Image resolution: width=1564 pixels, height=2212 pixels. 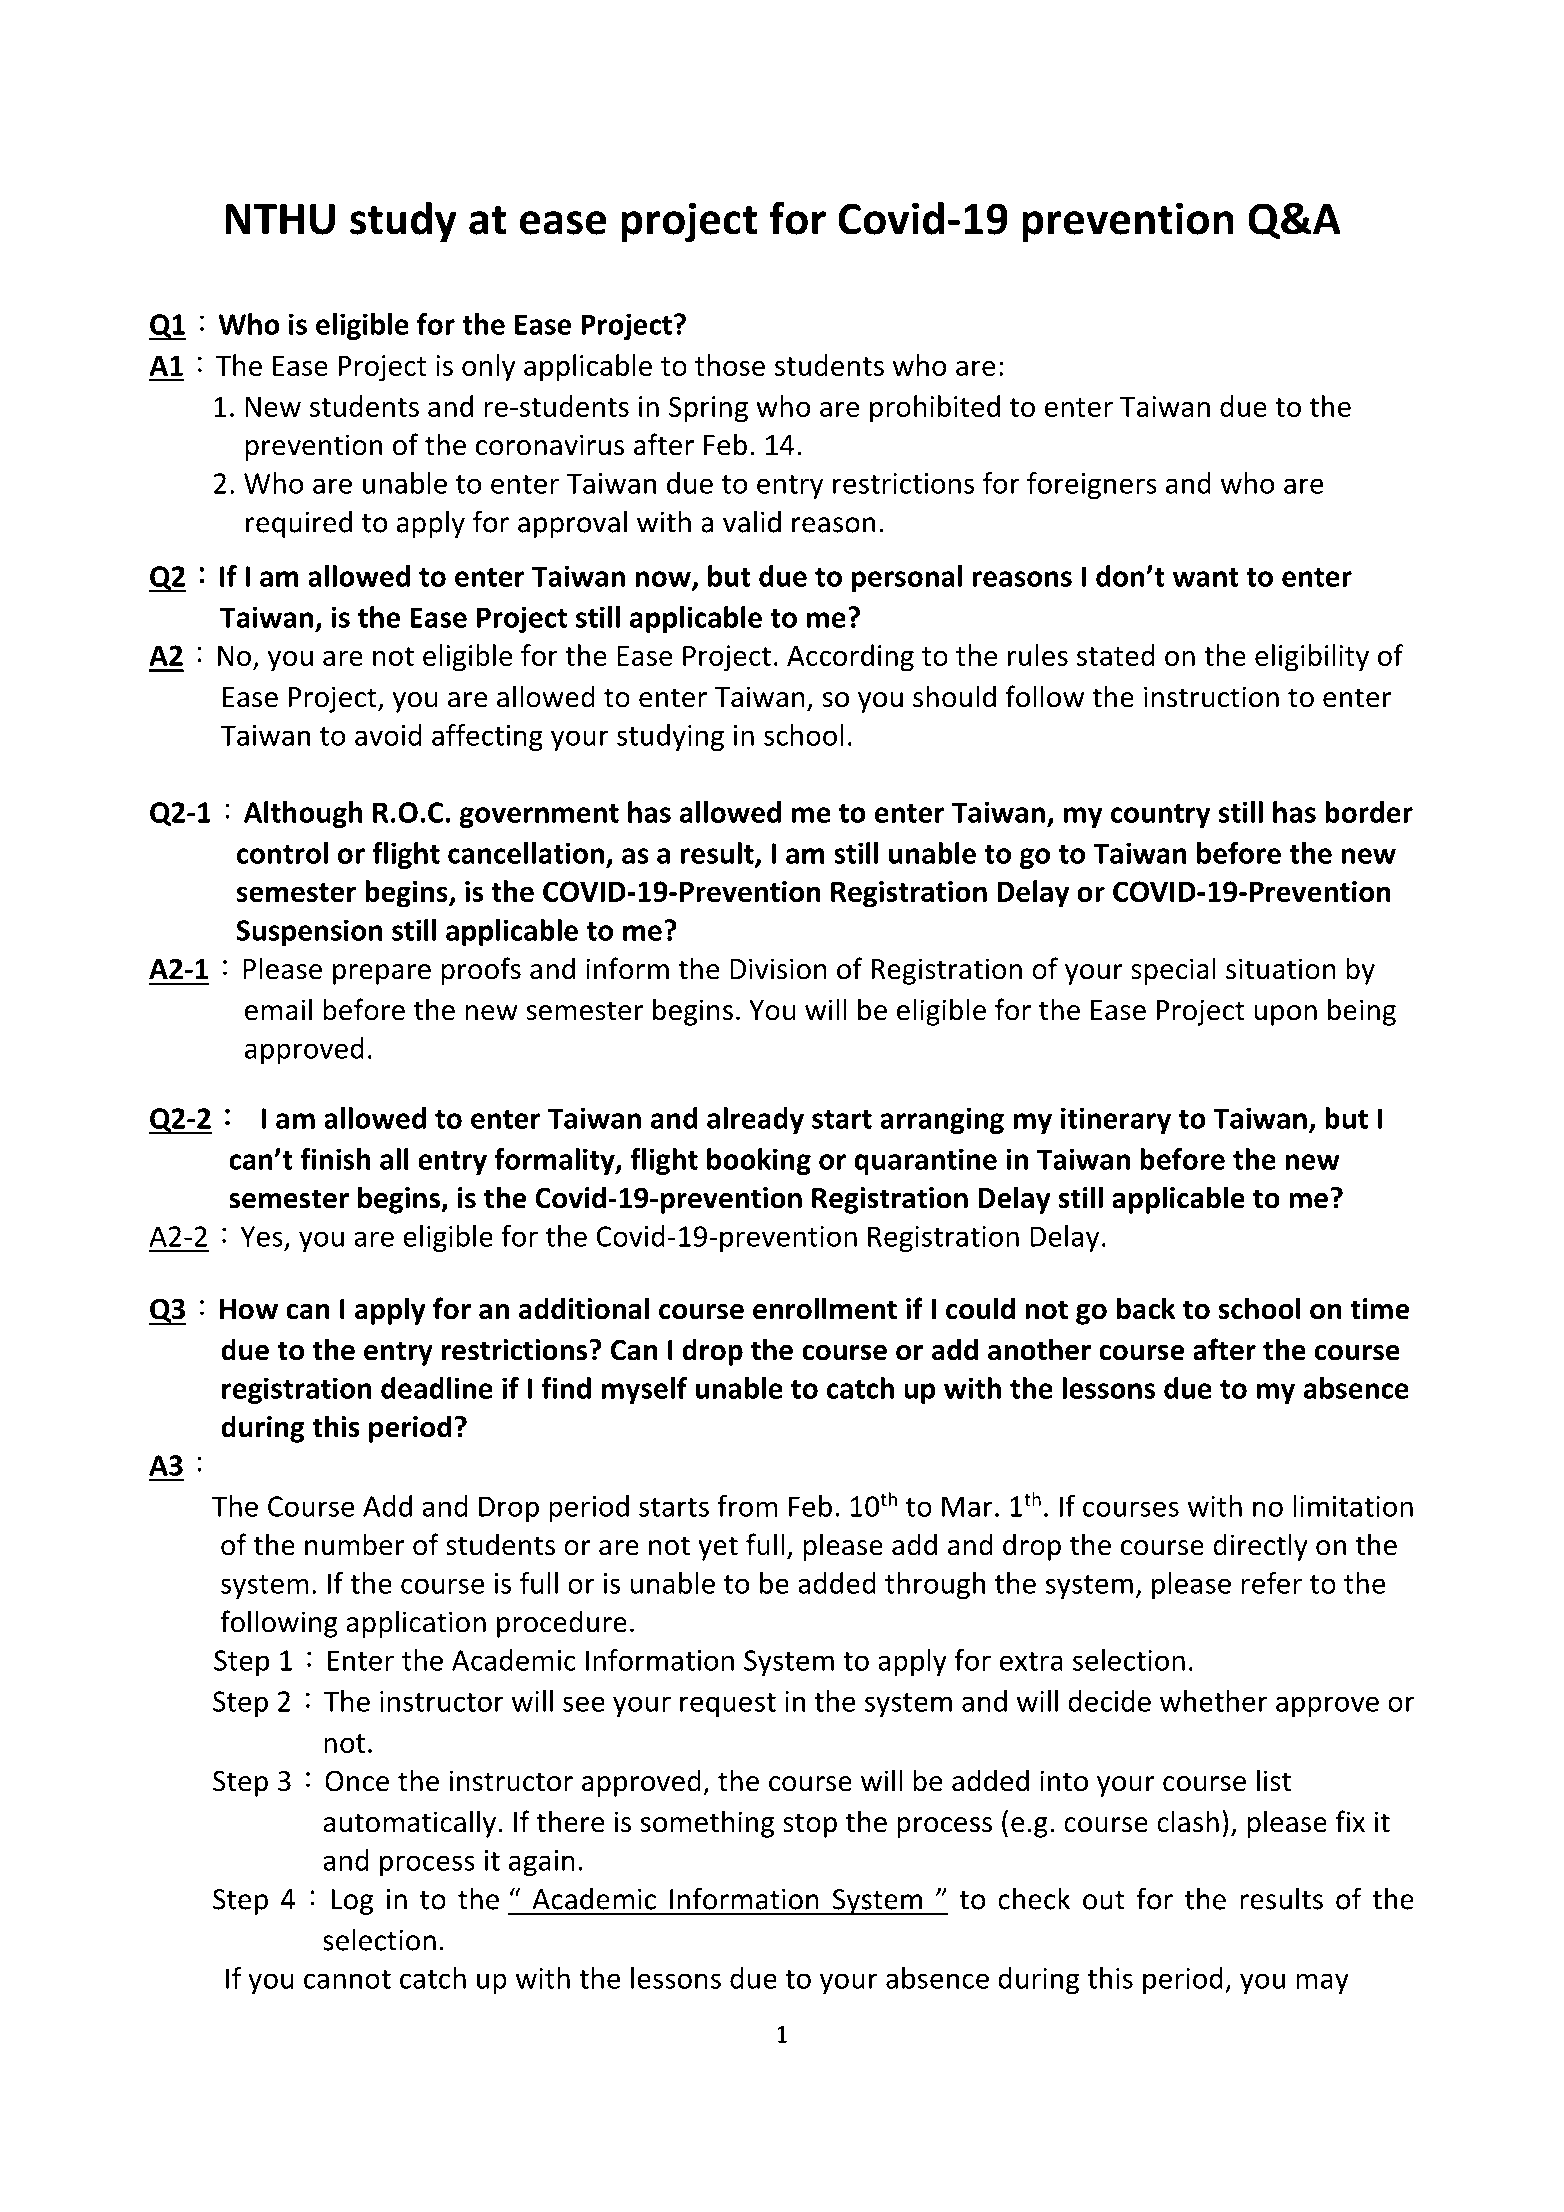 What do you see at coordinates (1092, 485) in the screenshot?
I see `foreigners` at bounding box center [1092, 485].
